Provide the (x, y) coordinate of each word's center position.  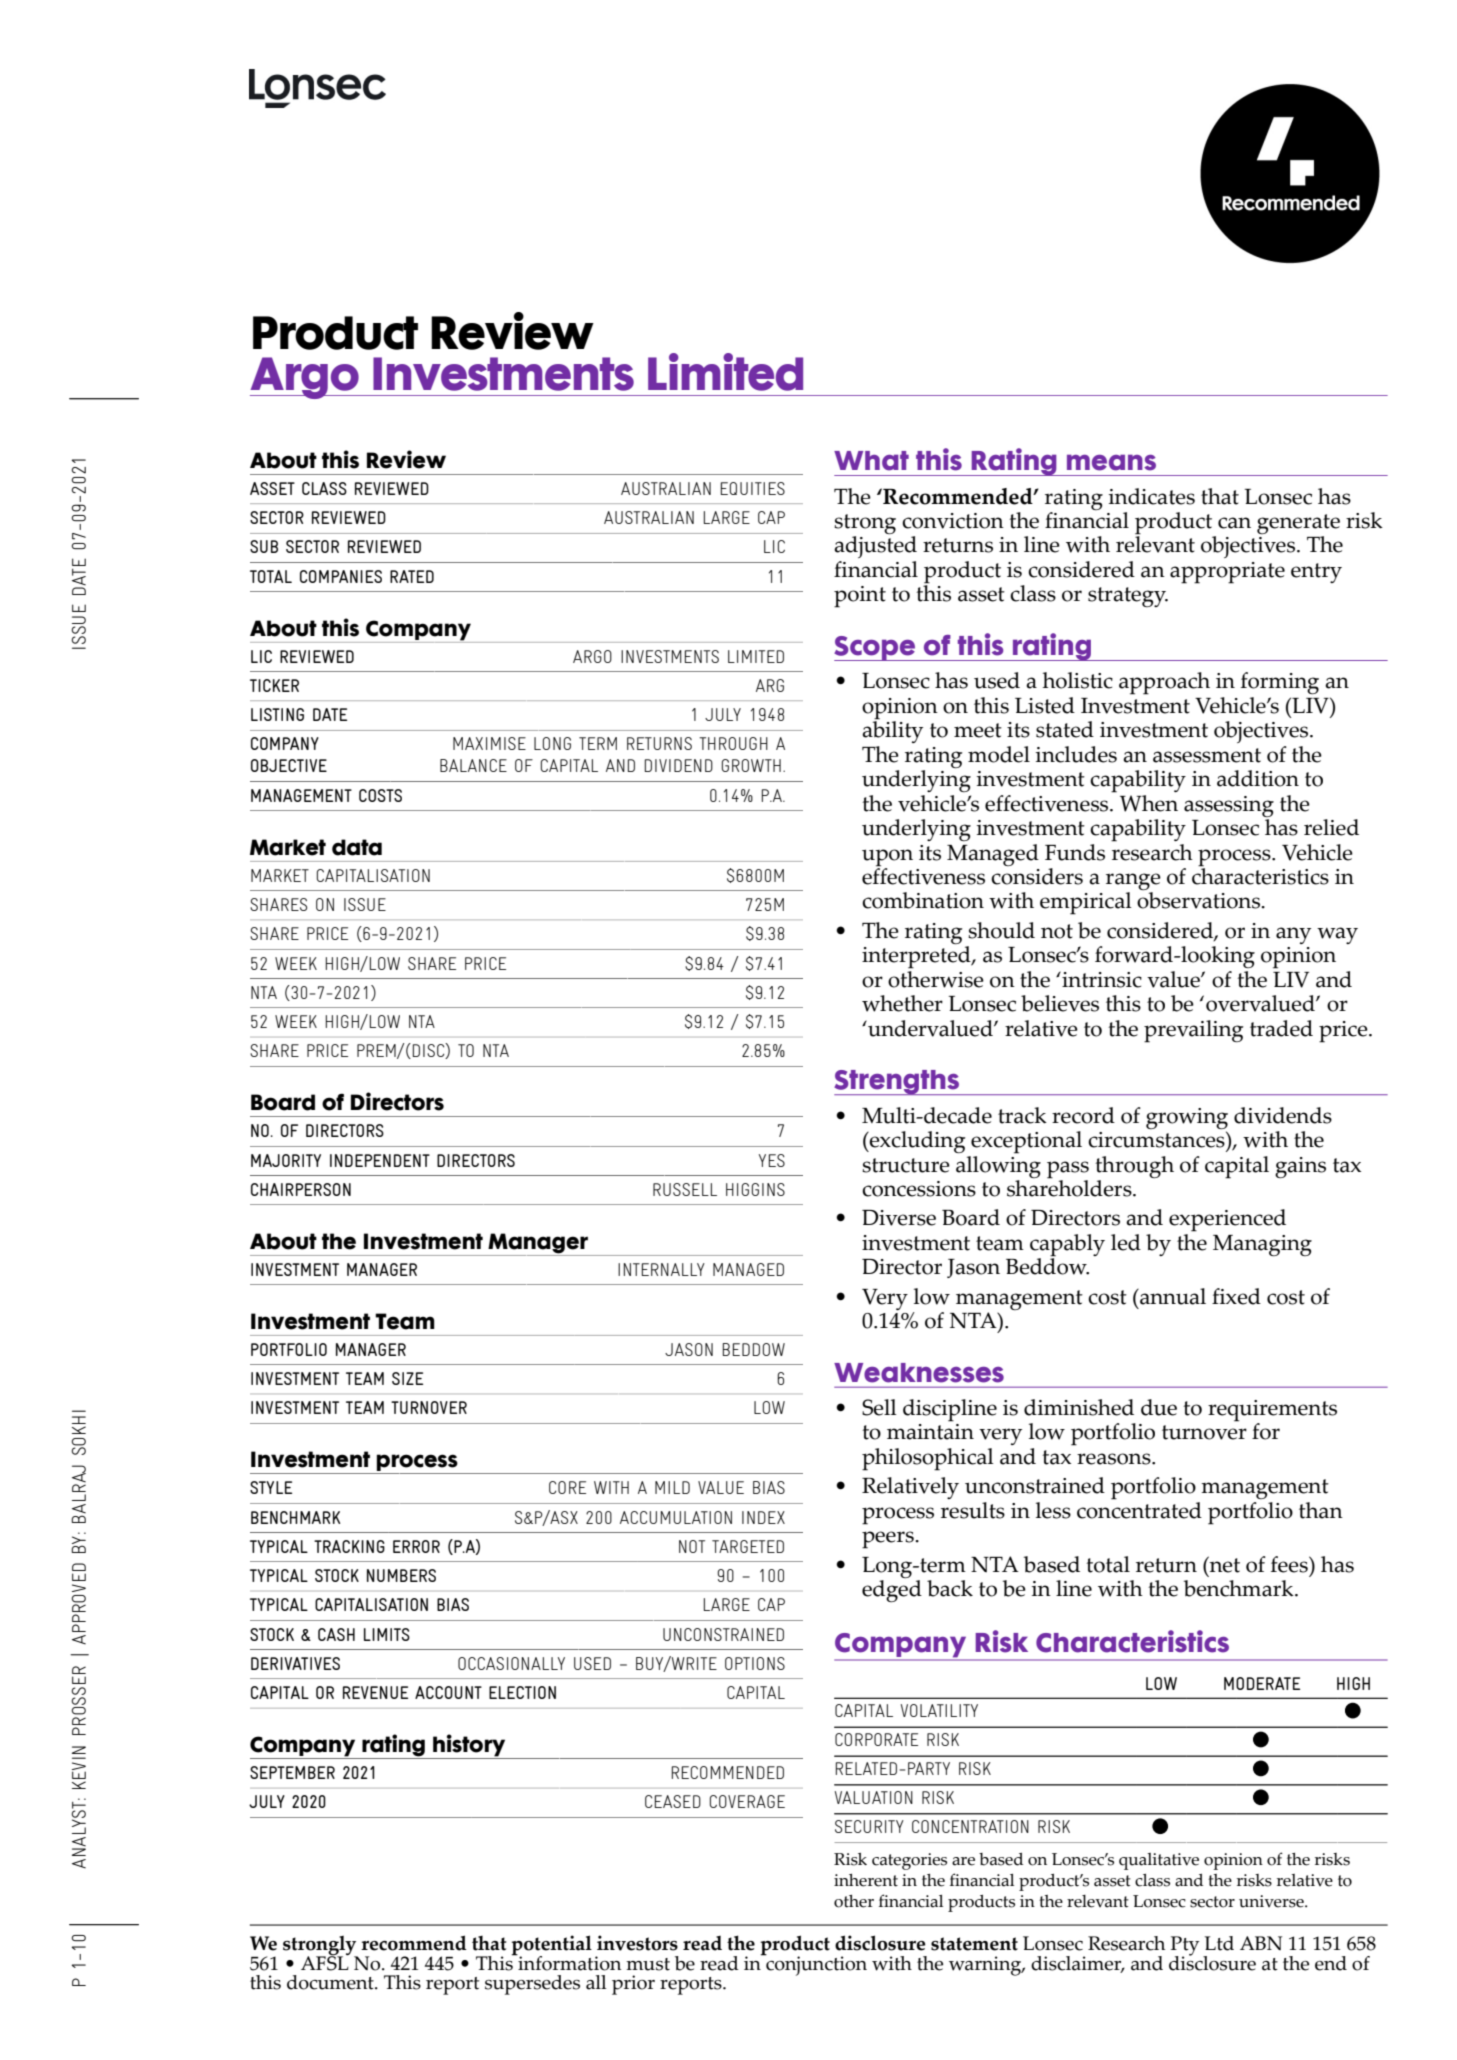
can (1234, 523)
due (1159, 1407)
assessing (1229, 806)
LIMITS (387, 1634)
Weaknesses (919, 1373)
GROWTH (751, 765)
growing (1187, 1118)
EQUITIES (752, 488)
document (331, 1982)
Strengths (897, 1082)
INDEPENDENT (380, 1160)
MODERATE (1262, 1683)
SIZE (407, 1378)
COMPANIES (341, 576)
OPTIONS (755, 1663)
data (357, 847)
